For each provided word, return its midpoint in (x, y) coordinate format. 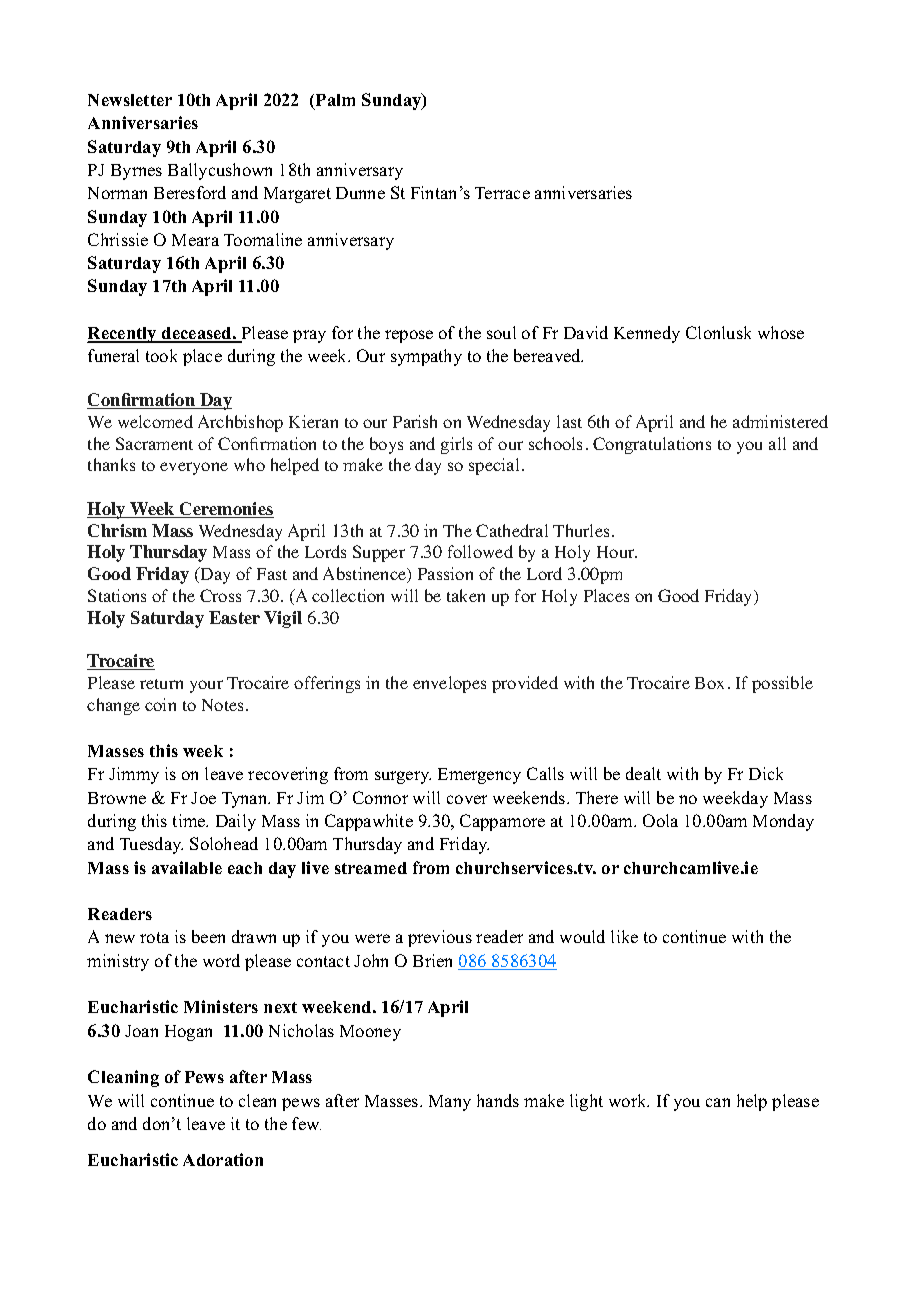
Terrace (502, 193)
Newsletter (130, 100)
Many (450, 1103)
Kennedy (647, 334)
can (718, 1102)
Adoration (223, 1159)
